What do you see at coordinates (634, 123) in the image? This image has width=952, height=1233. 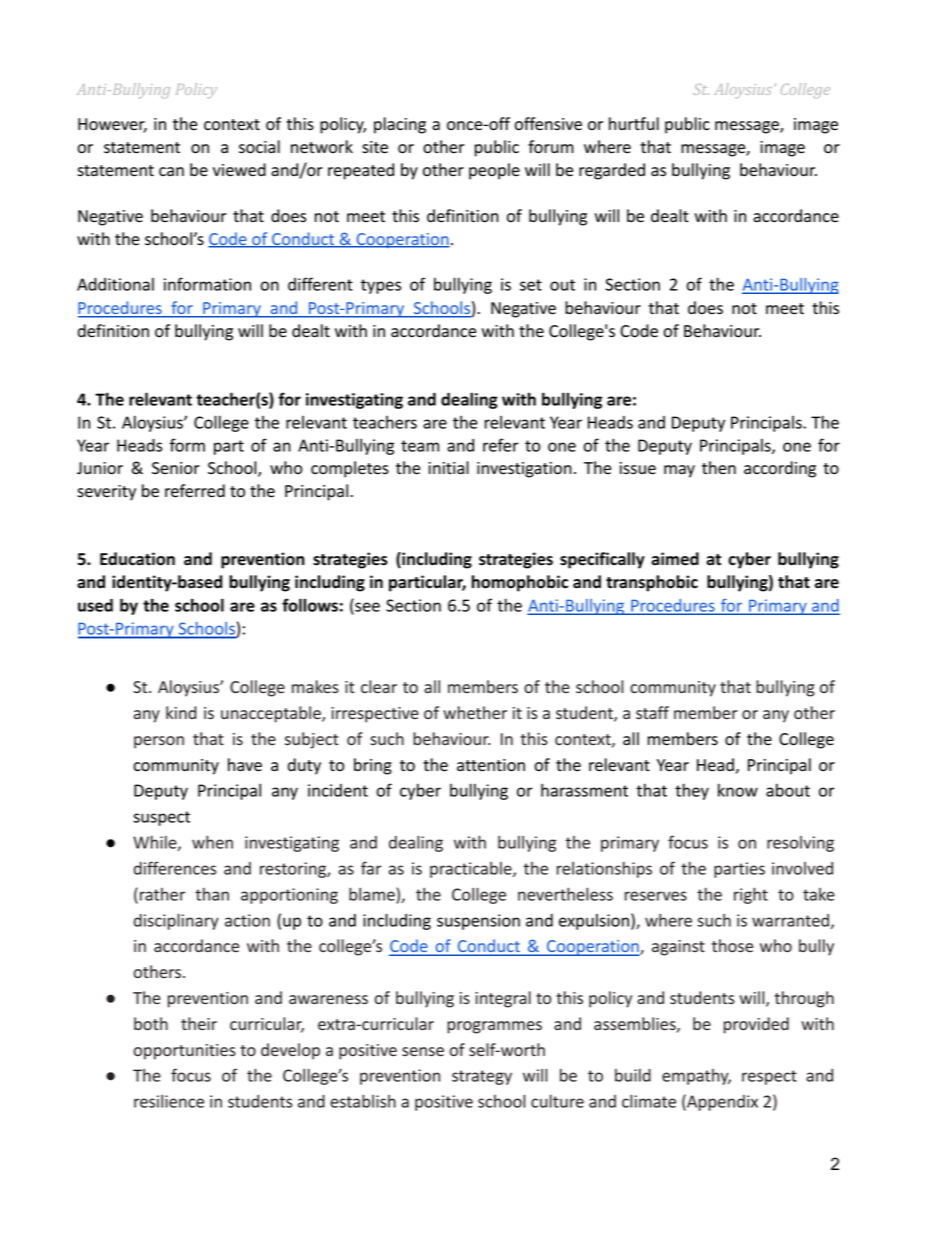 I see `hurtful` at bounding box center [634, 123].
